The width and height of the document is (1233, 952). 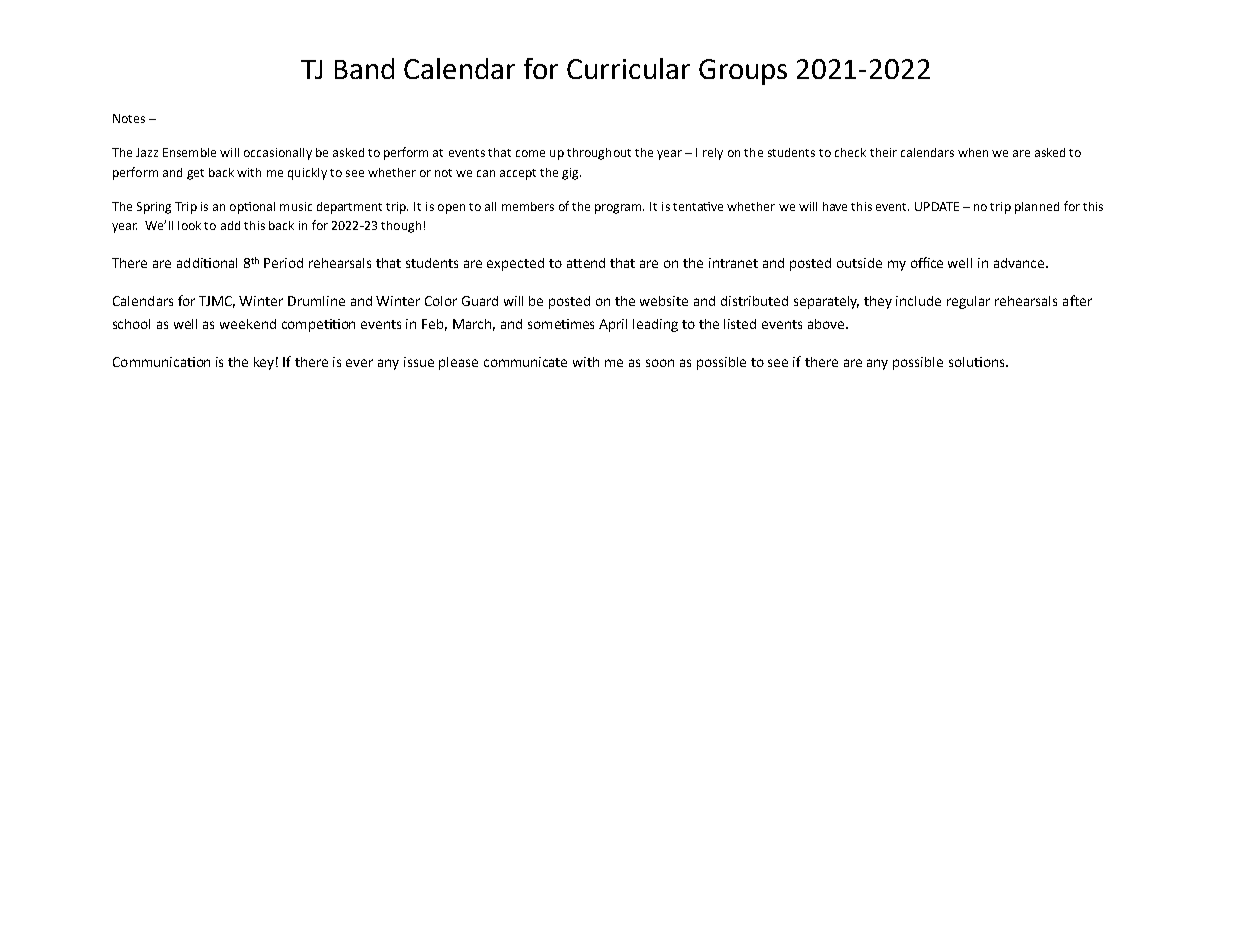 I want to click on look, so click(x=189, y=225).
